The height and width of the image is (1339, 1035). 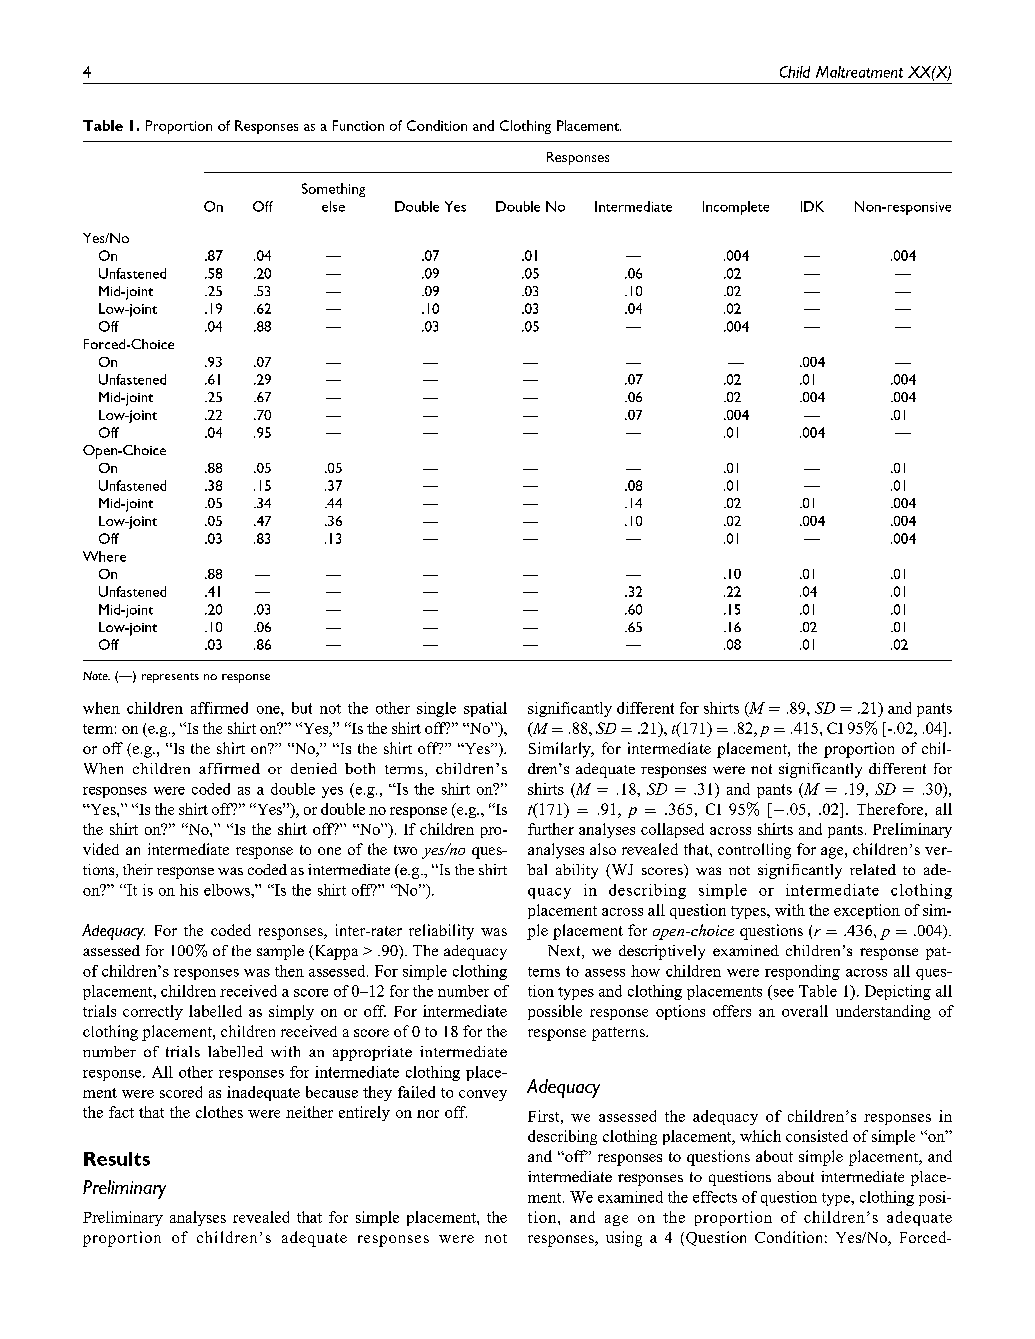 What do you see at coordinates (812, 206) in the image?
I see `IDK` at bounding box center [812, 206].
